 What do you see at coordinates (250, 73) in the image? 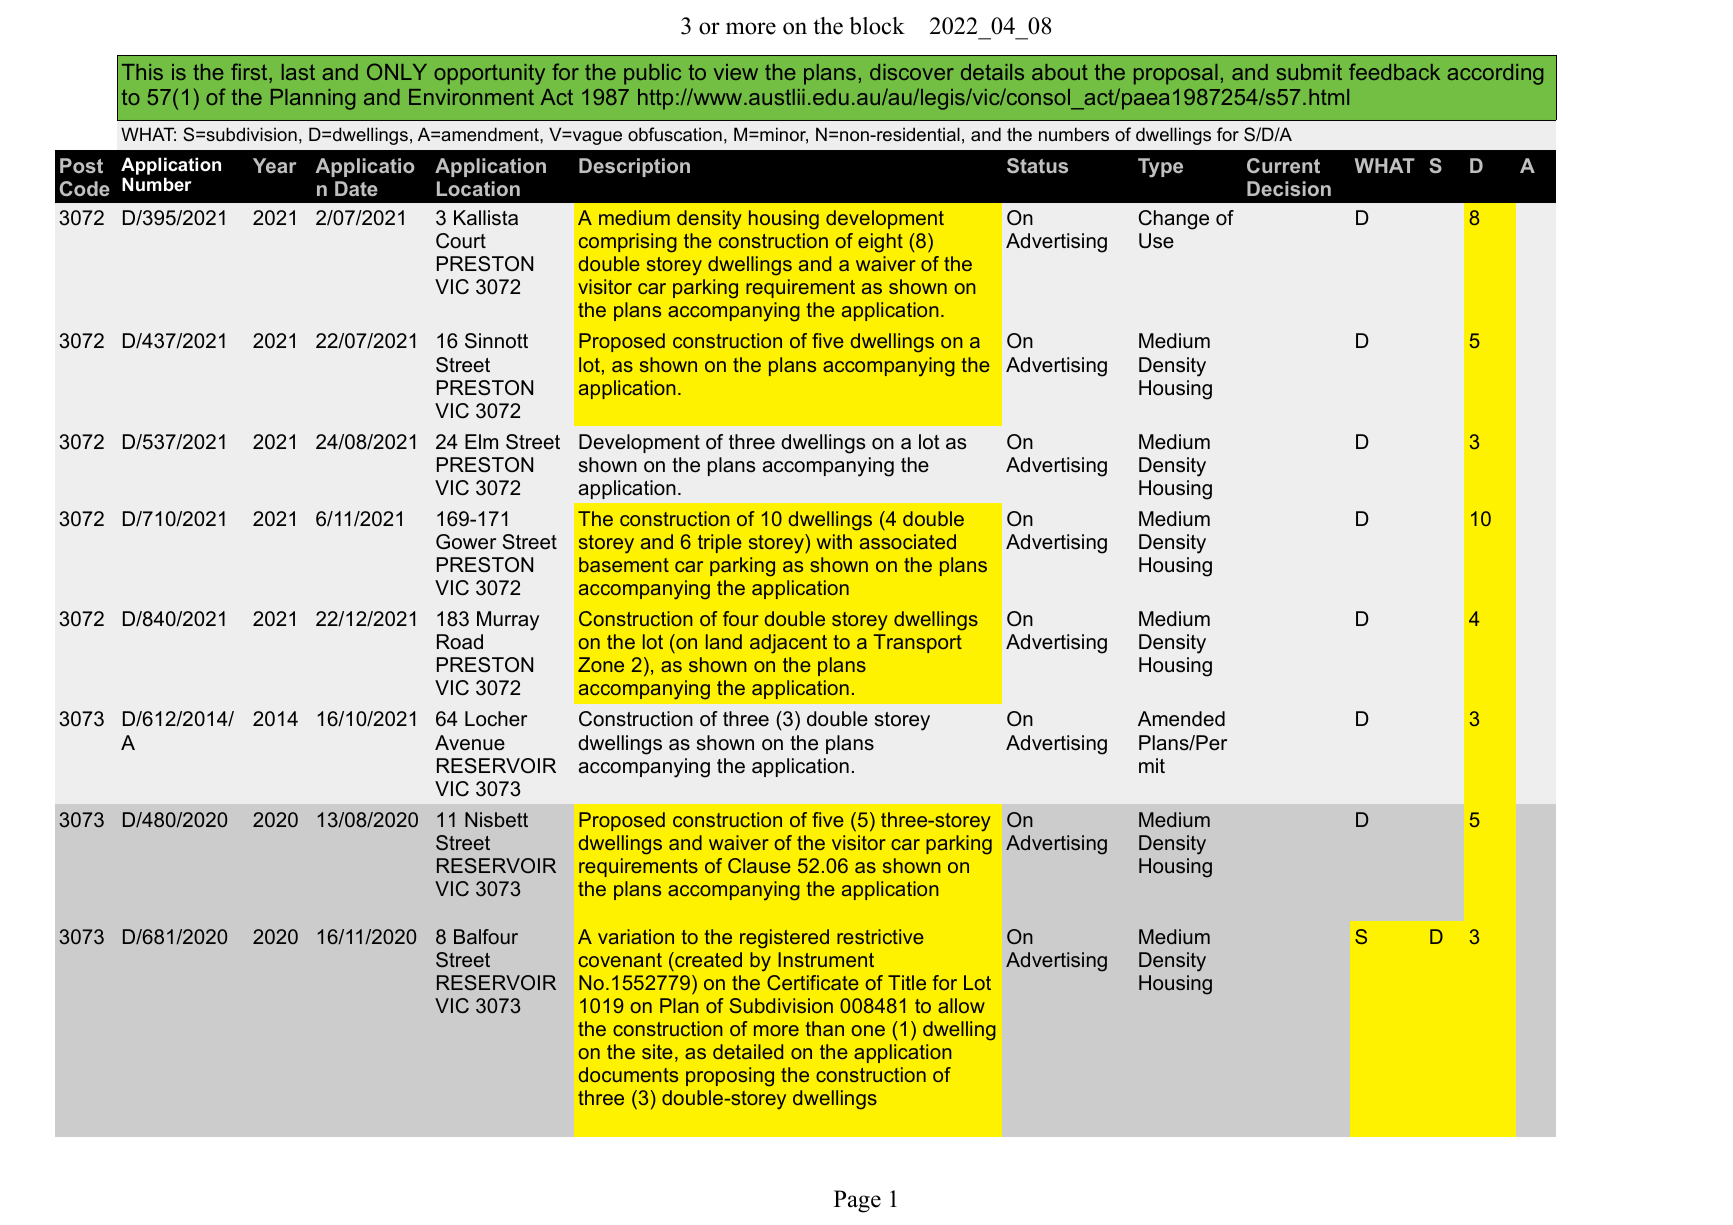
I see `first` at bounding box center [250, 73].
